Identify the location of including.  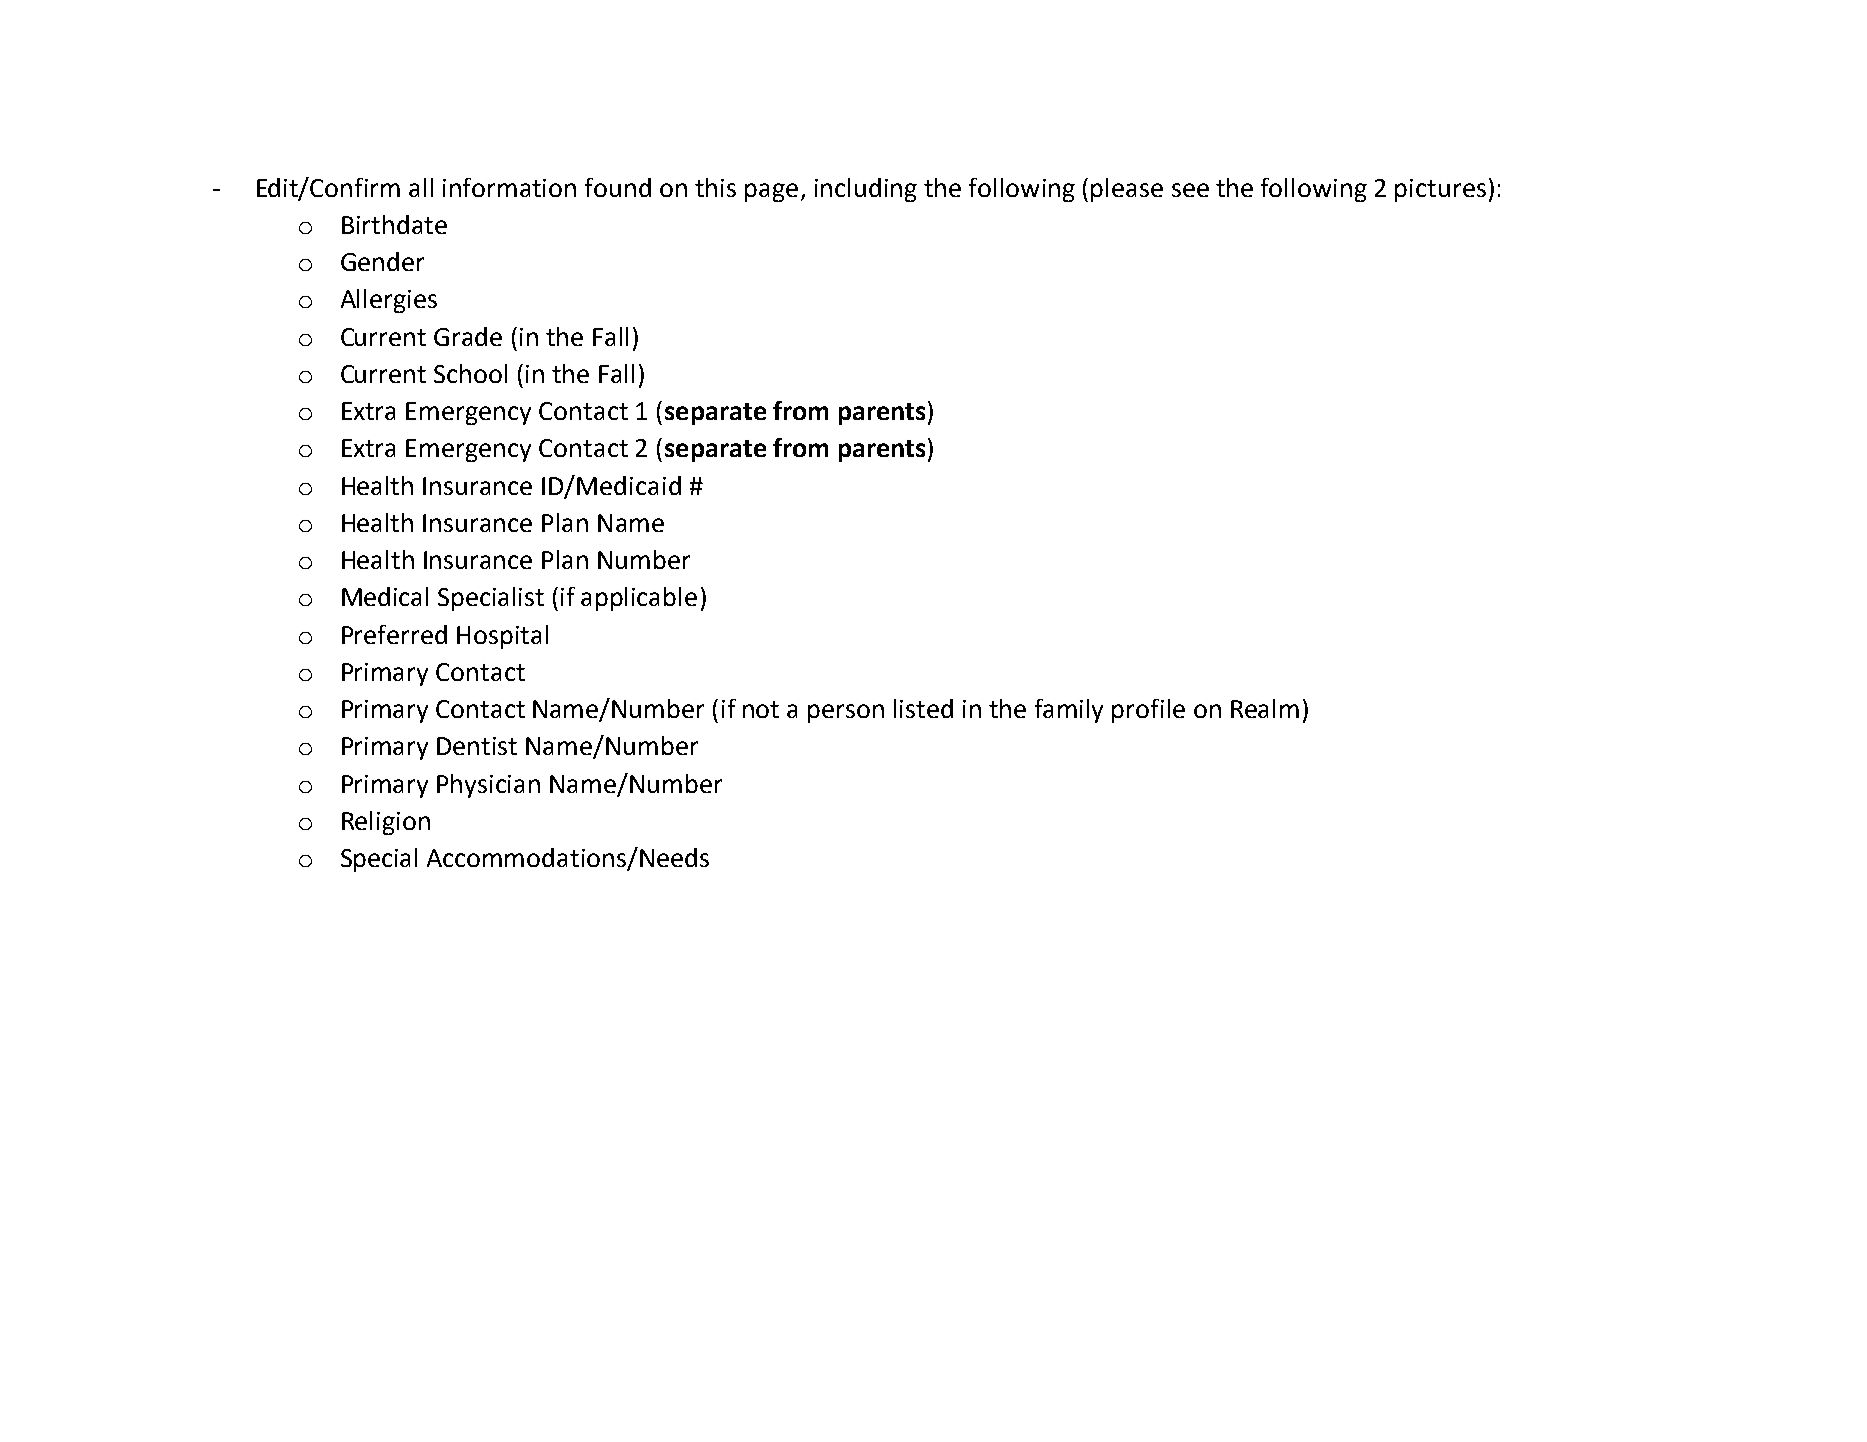
(866, 190).
